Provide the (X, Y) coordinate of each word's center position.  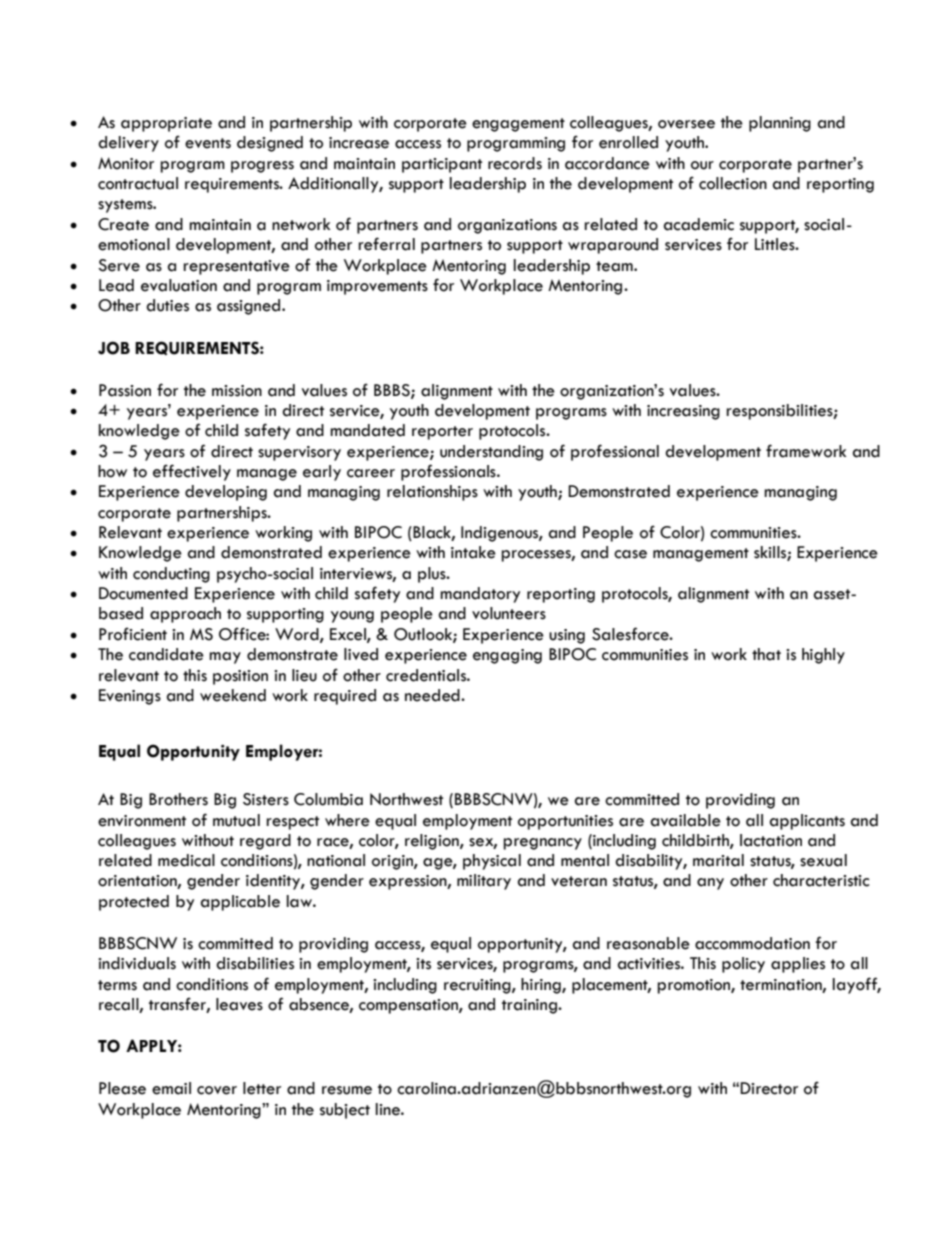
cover (217, 1090)
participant (442, 165)
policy (743, 965)
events (208, 143)
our (702, 165)
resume (347, 1090)
